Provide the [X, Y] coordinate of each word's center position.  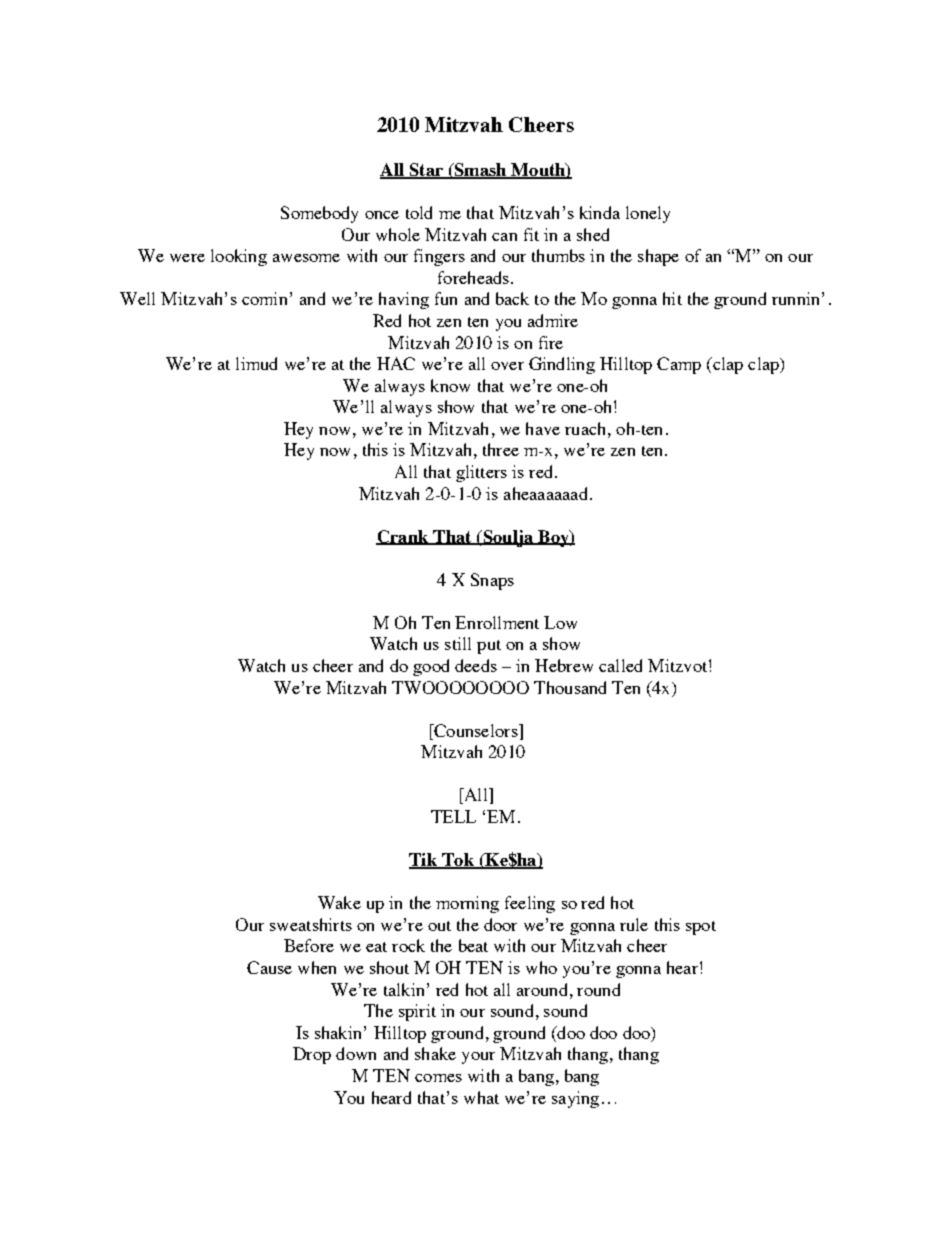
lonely [648, 214]
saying [575, 1099]
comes [438, 1078]
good [431, 667]
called [620, 665]
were [187, 258]
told [419, 212]
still [458, 643]
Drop [312, 1055]
